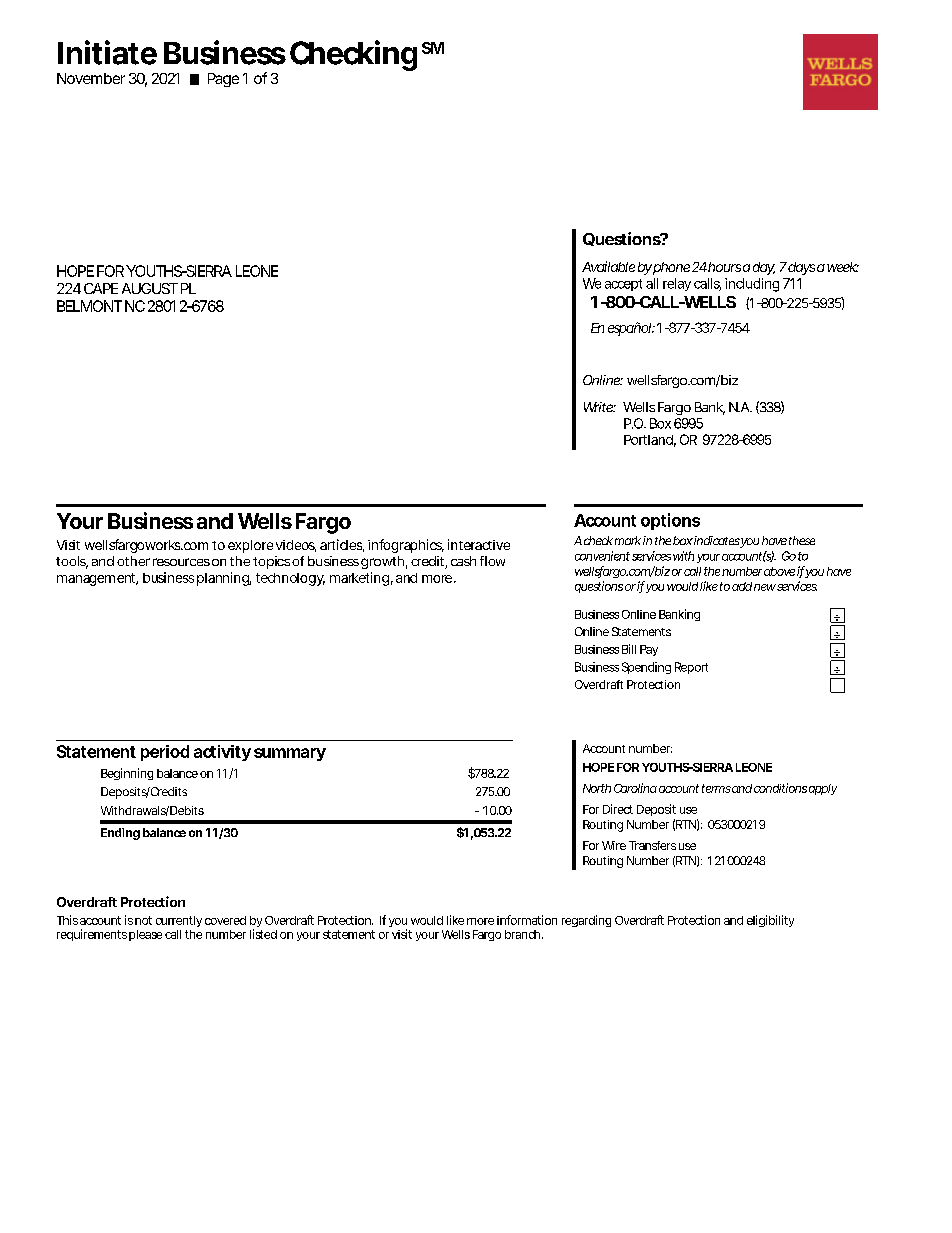 The image size is (952, 1233). What do you see at coordinates (107, 52) in the screenshot?
I see `Initiate` at bounding box center [107, 52].
